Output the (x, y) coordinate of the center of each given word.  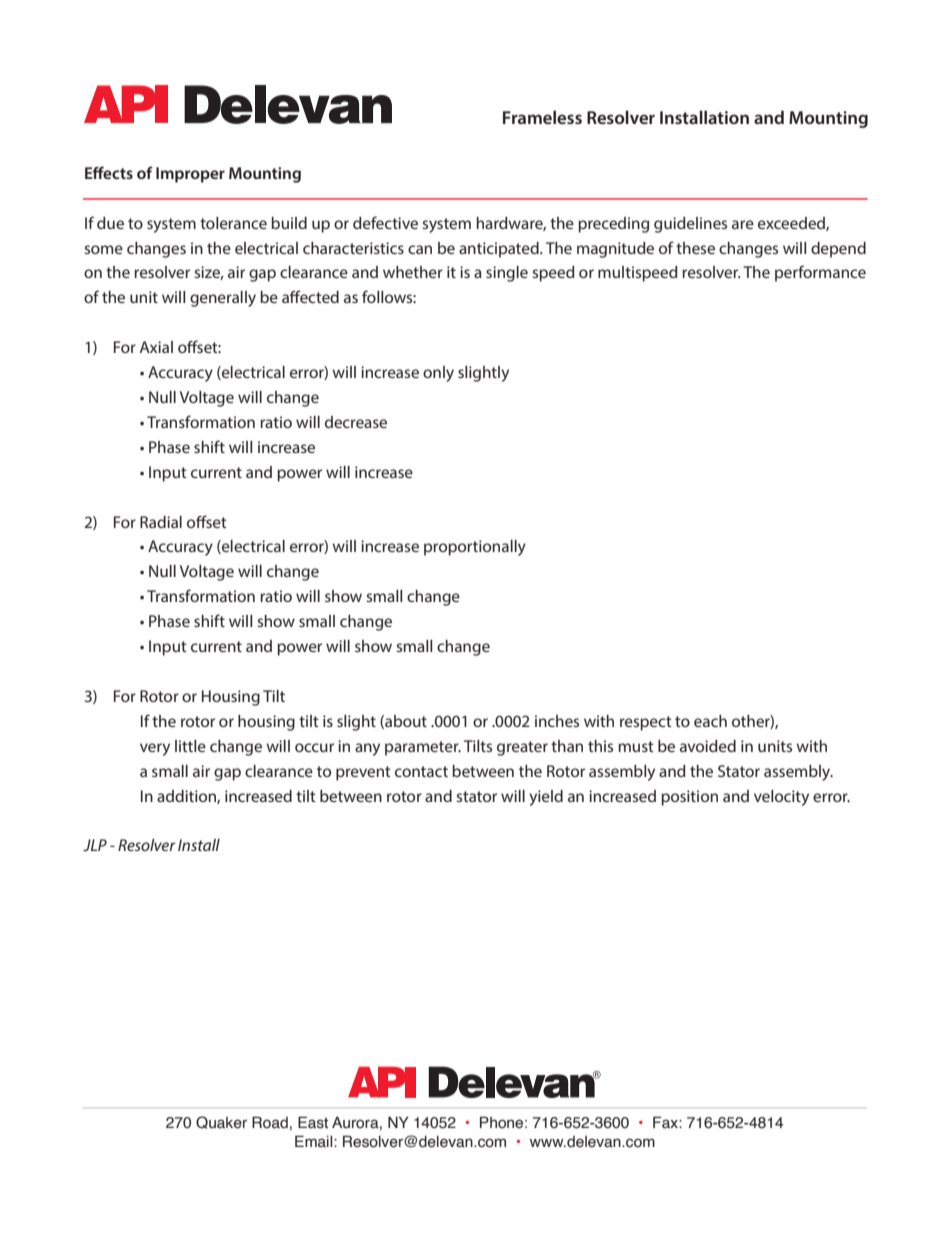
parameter (423, 748)
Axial (156, 347)
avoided (708, 746)
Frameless (542, 117)
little (190, 746)
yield (546, 798)
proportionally (475, 548)
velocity (781, 798)
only (438, 374)
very (155, 749)
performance (820, 273)
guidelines (690, 225)
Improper (190, 175)
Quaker (221, 1122)
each (710, 721)
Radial (161, 522)
